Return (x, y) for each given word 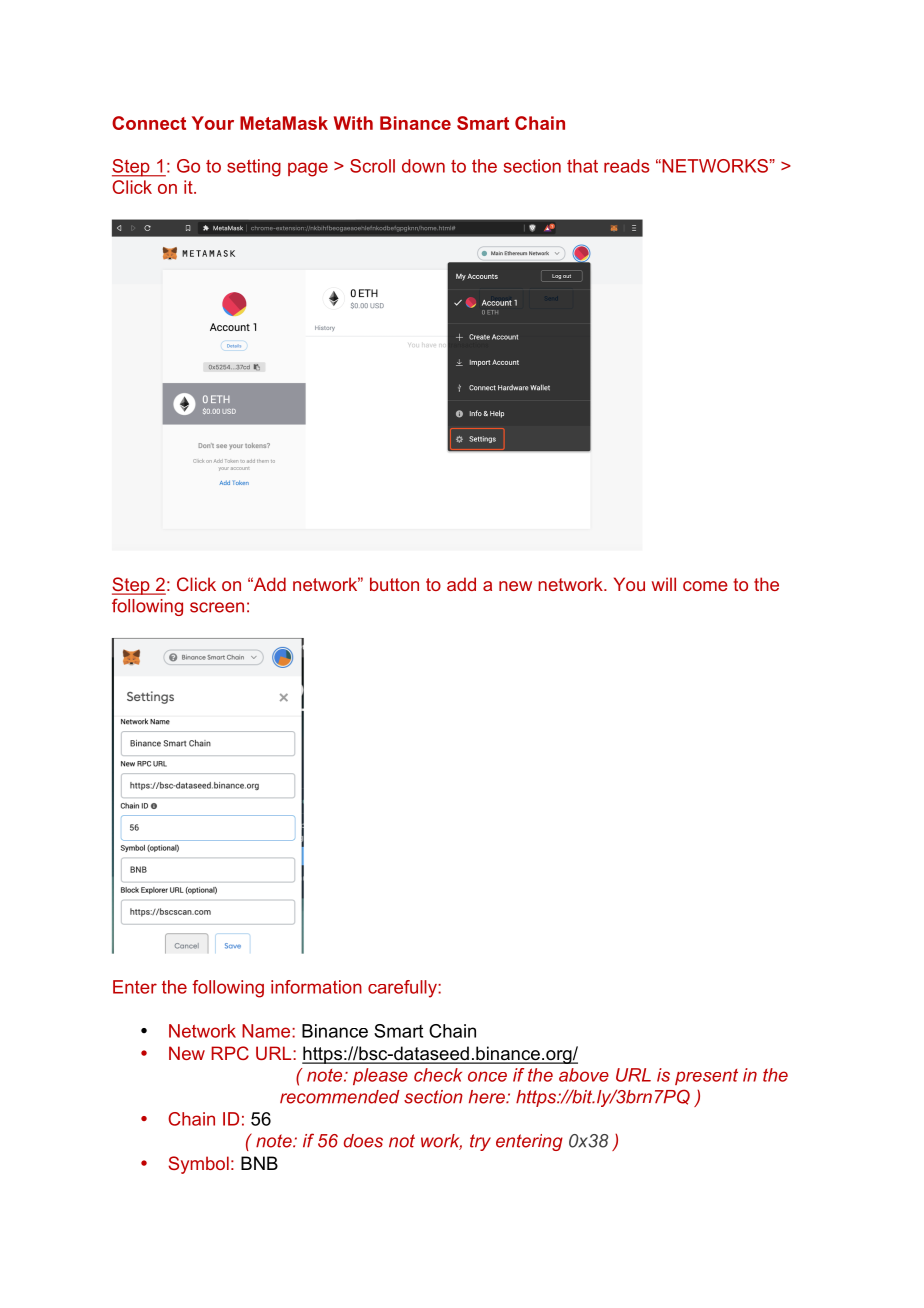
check (438, 1075)
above (584, 1075)
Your (213, 123)
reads (627, 166)
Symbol (198, 1165)
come (705, 586)
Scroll (372, 166)
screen (217, 607)
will (664, 584)
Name (267, 1031)
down (423, 166)
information (316, 987)
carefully (403, 989)
